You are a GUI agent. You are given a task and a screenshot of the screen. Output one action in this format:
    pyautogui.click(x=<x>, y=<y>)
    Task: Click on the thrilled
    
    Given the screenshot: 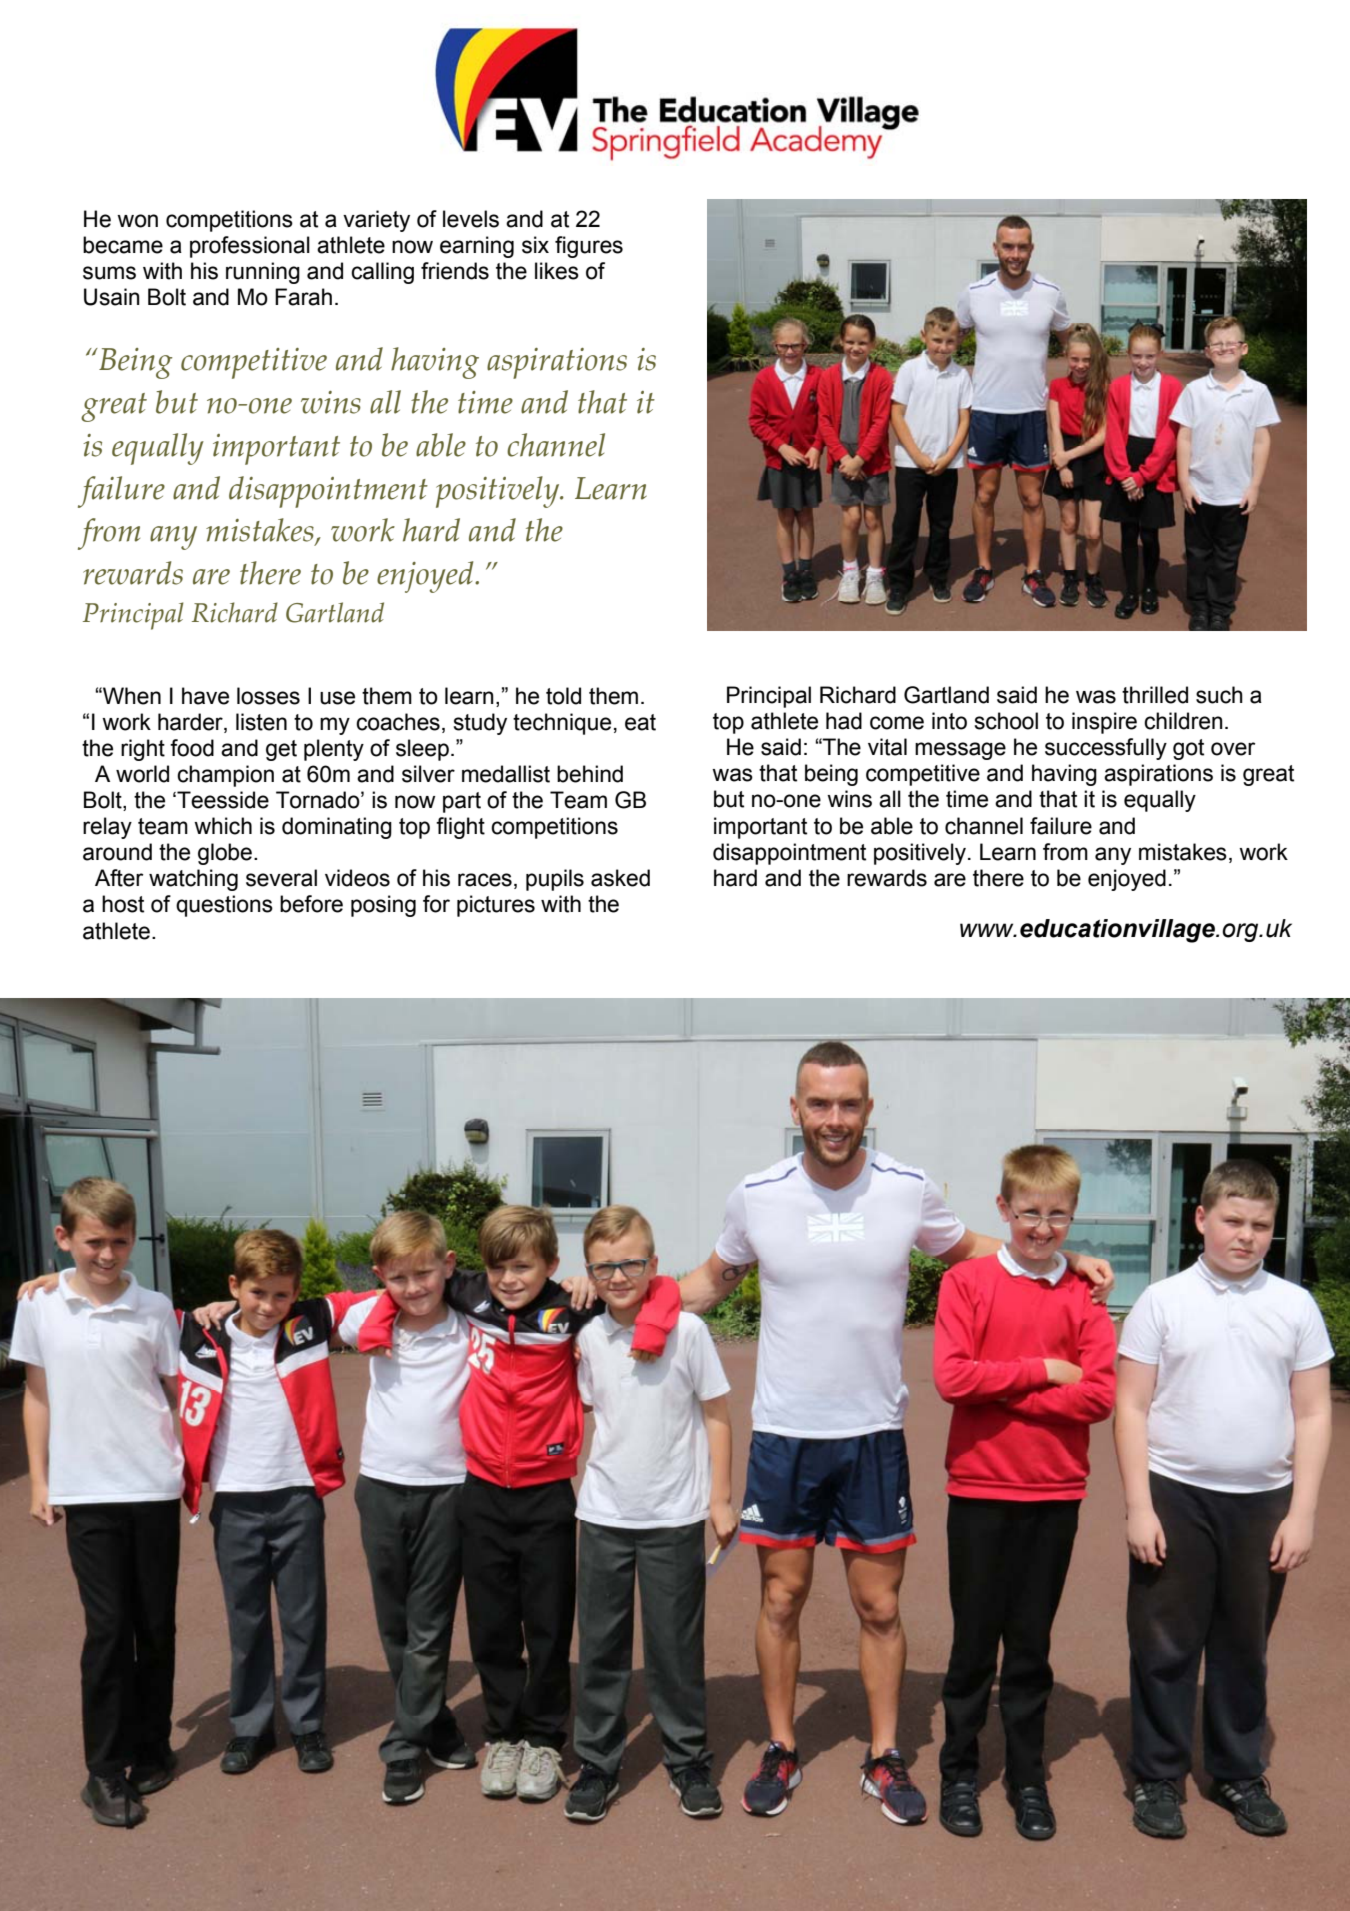 What is the action you would take?
    pyautogui.click(x=1155, y=695)
